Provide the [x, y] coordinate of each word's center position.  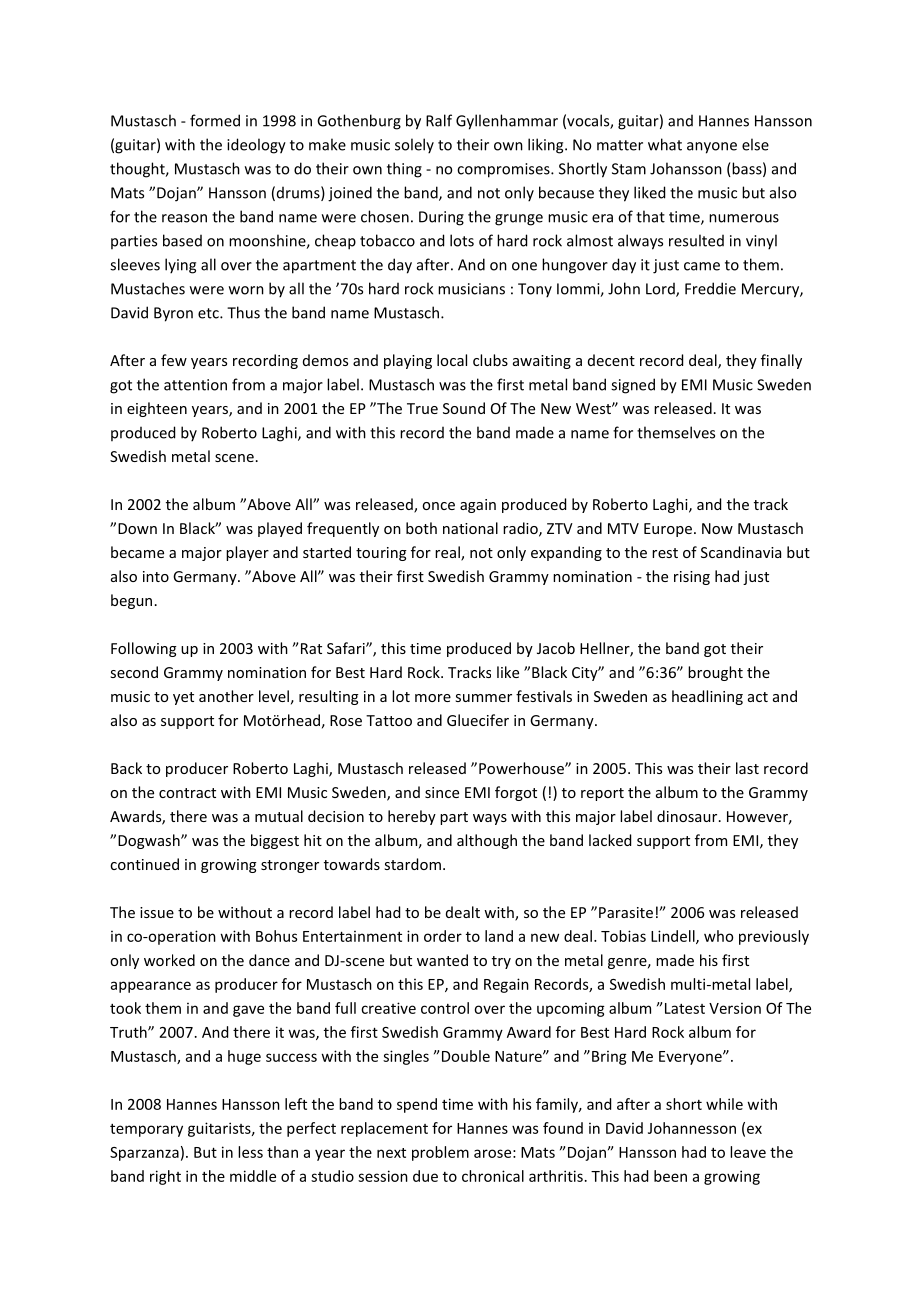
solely [414, 146]
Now [717, 528]
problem [440, 1153]
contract [187, 793]
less [250, 1152]
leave [748, 1152]
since [442, 792]
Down [137, 528]
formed [215, 120]
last [747, 768]
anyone [712, 148]
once [438, 506]
